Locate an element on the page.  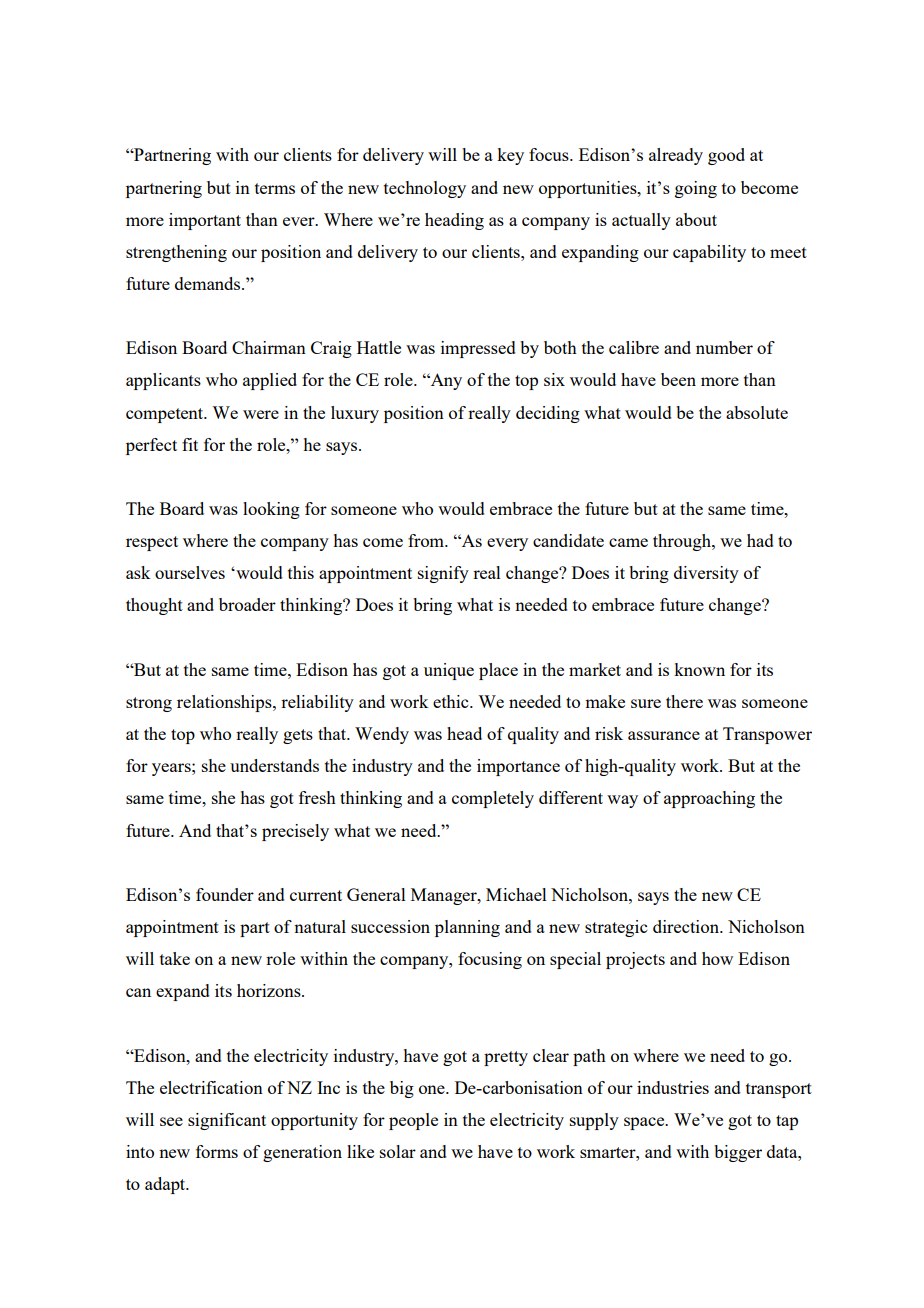
people is located at coordinates (413, 1121).
